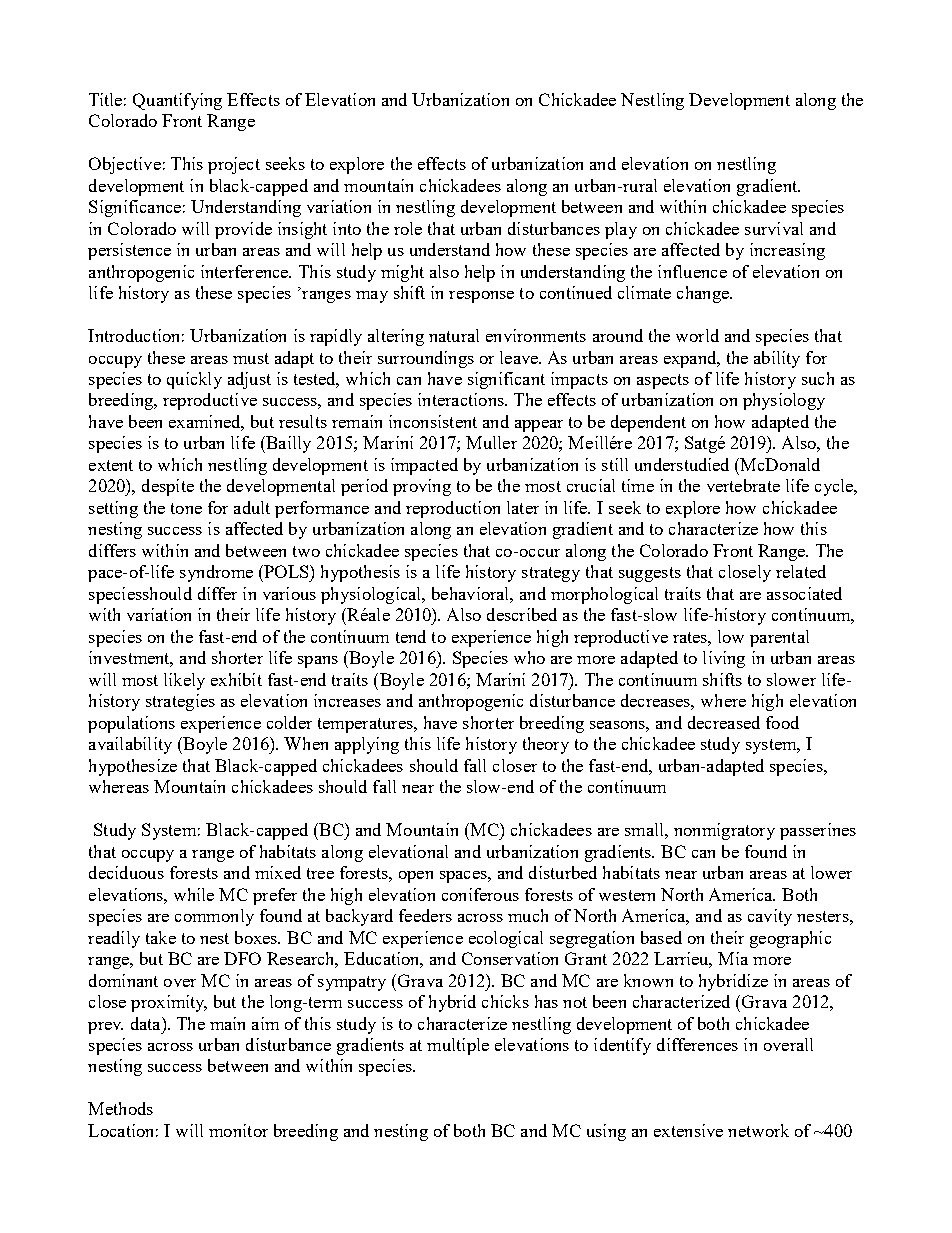  I want to click on survival, so click(774, 228).
